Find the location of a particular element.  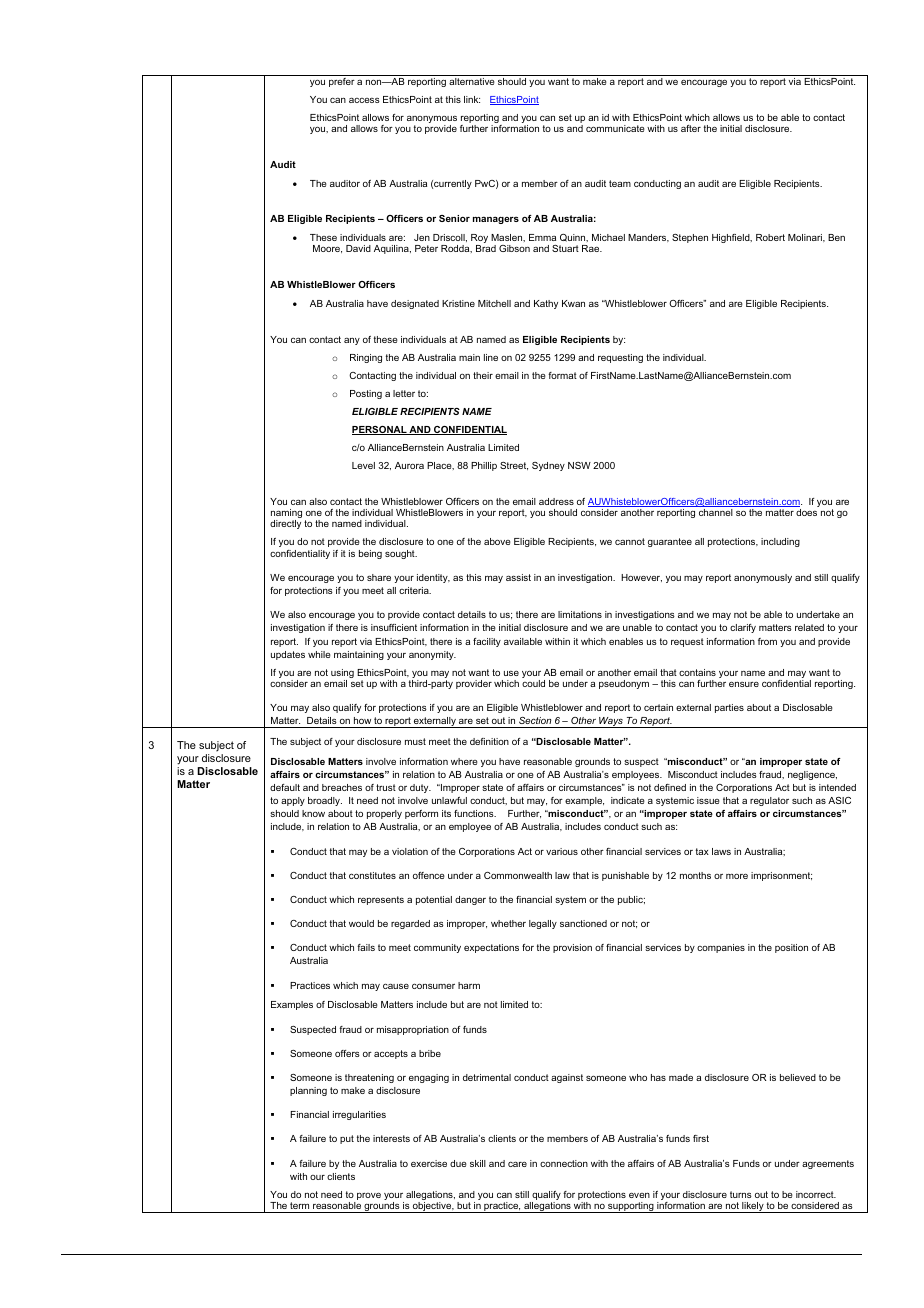

limitations is located at coordinates (580, 614).
